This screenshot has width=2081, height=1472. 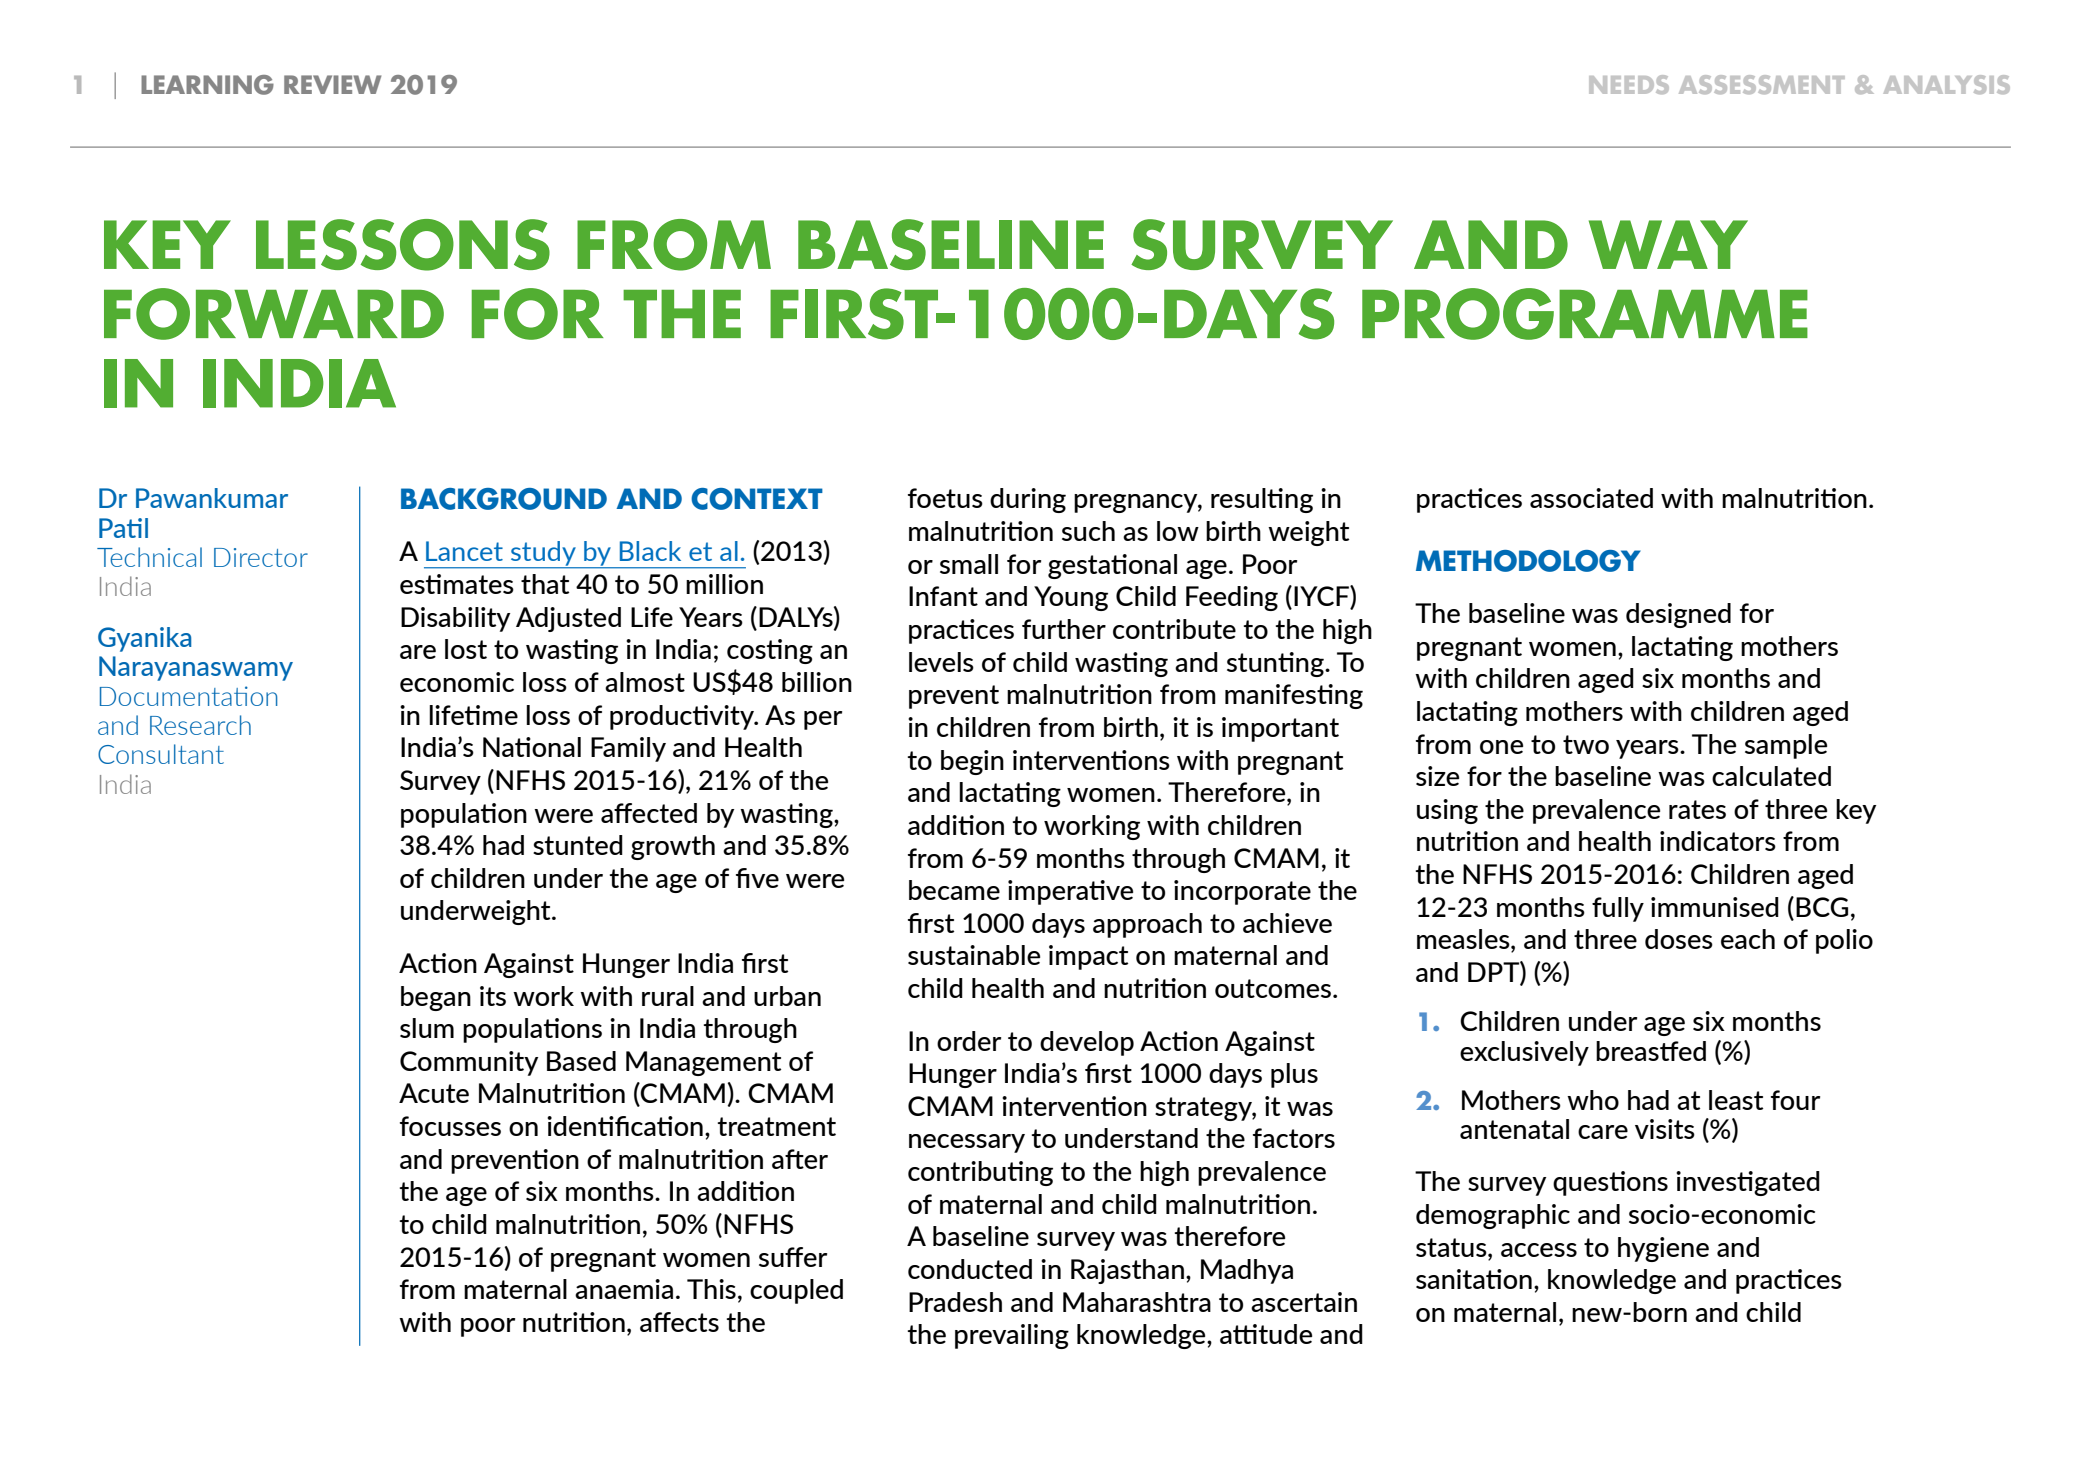 What do you see at coordinates (1070, 892) in the screenshot?
I see `imperative` at bounding box center [1070, 892].
